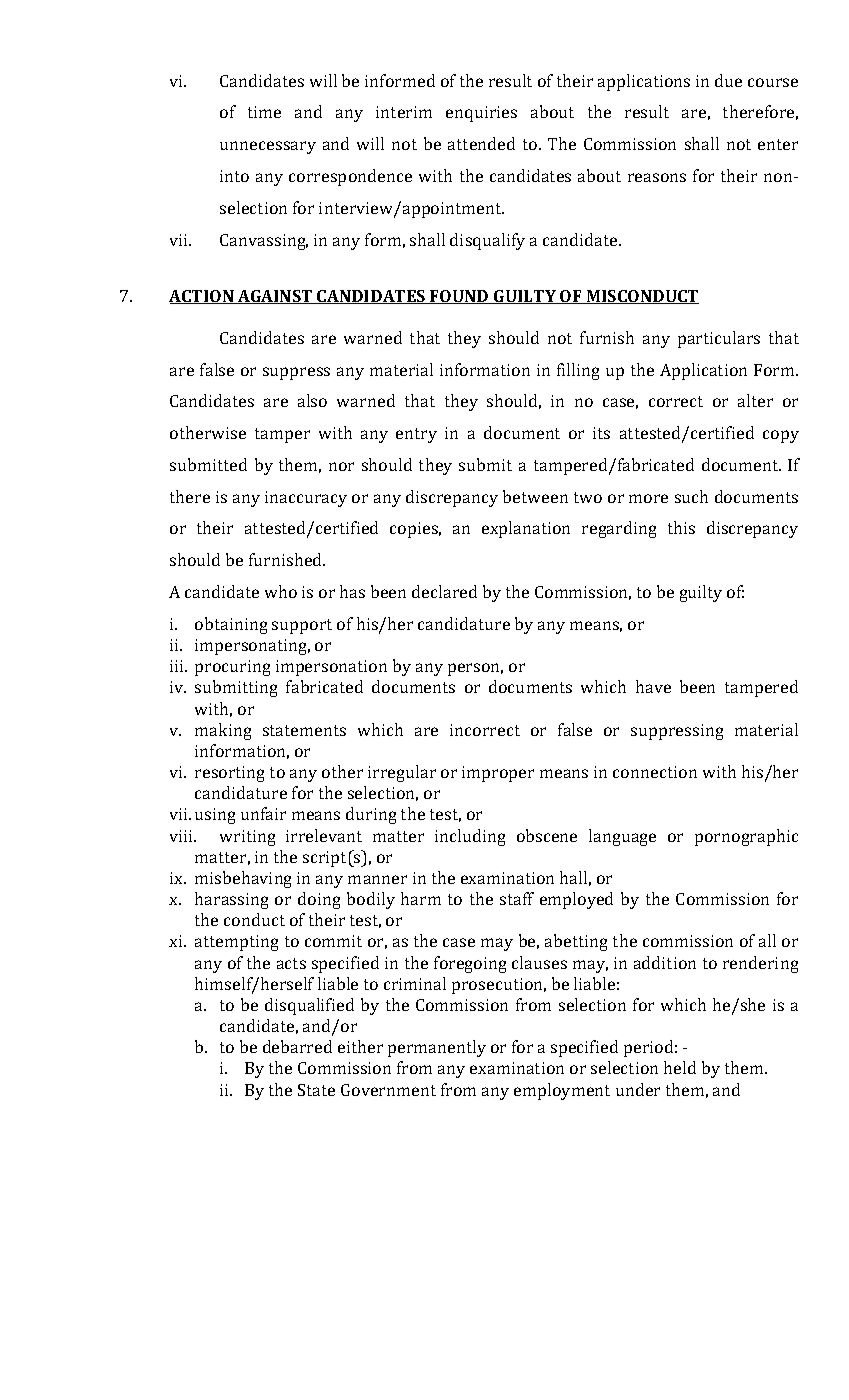 This screenshot has width=849, height=1400. What do you see at coordinates (232, 668) in the screenshot?
I see `procuring` at bounding box center [232, 668].
